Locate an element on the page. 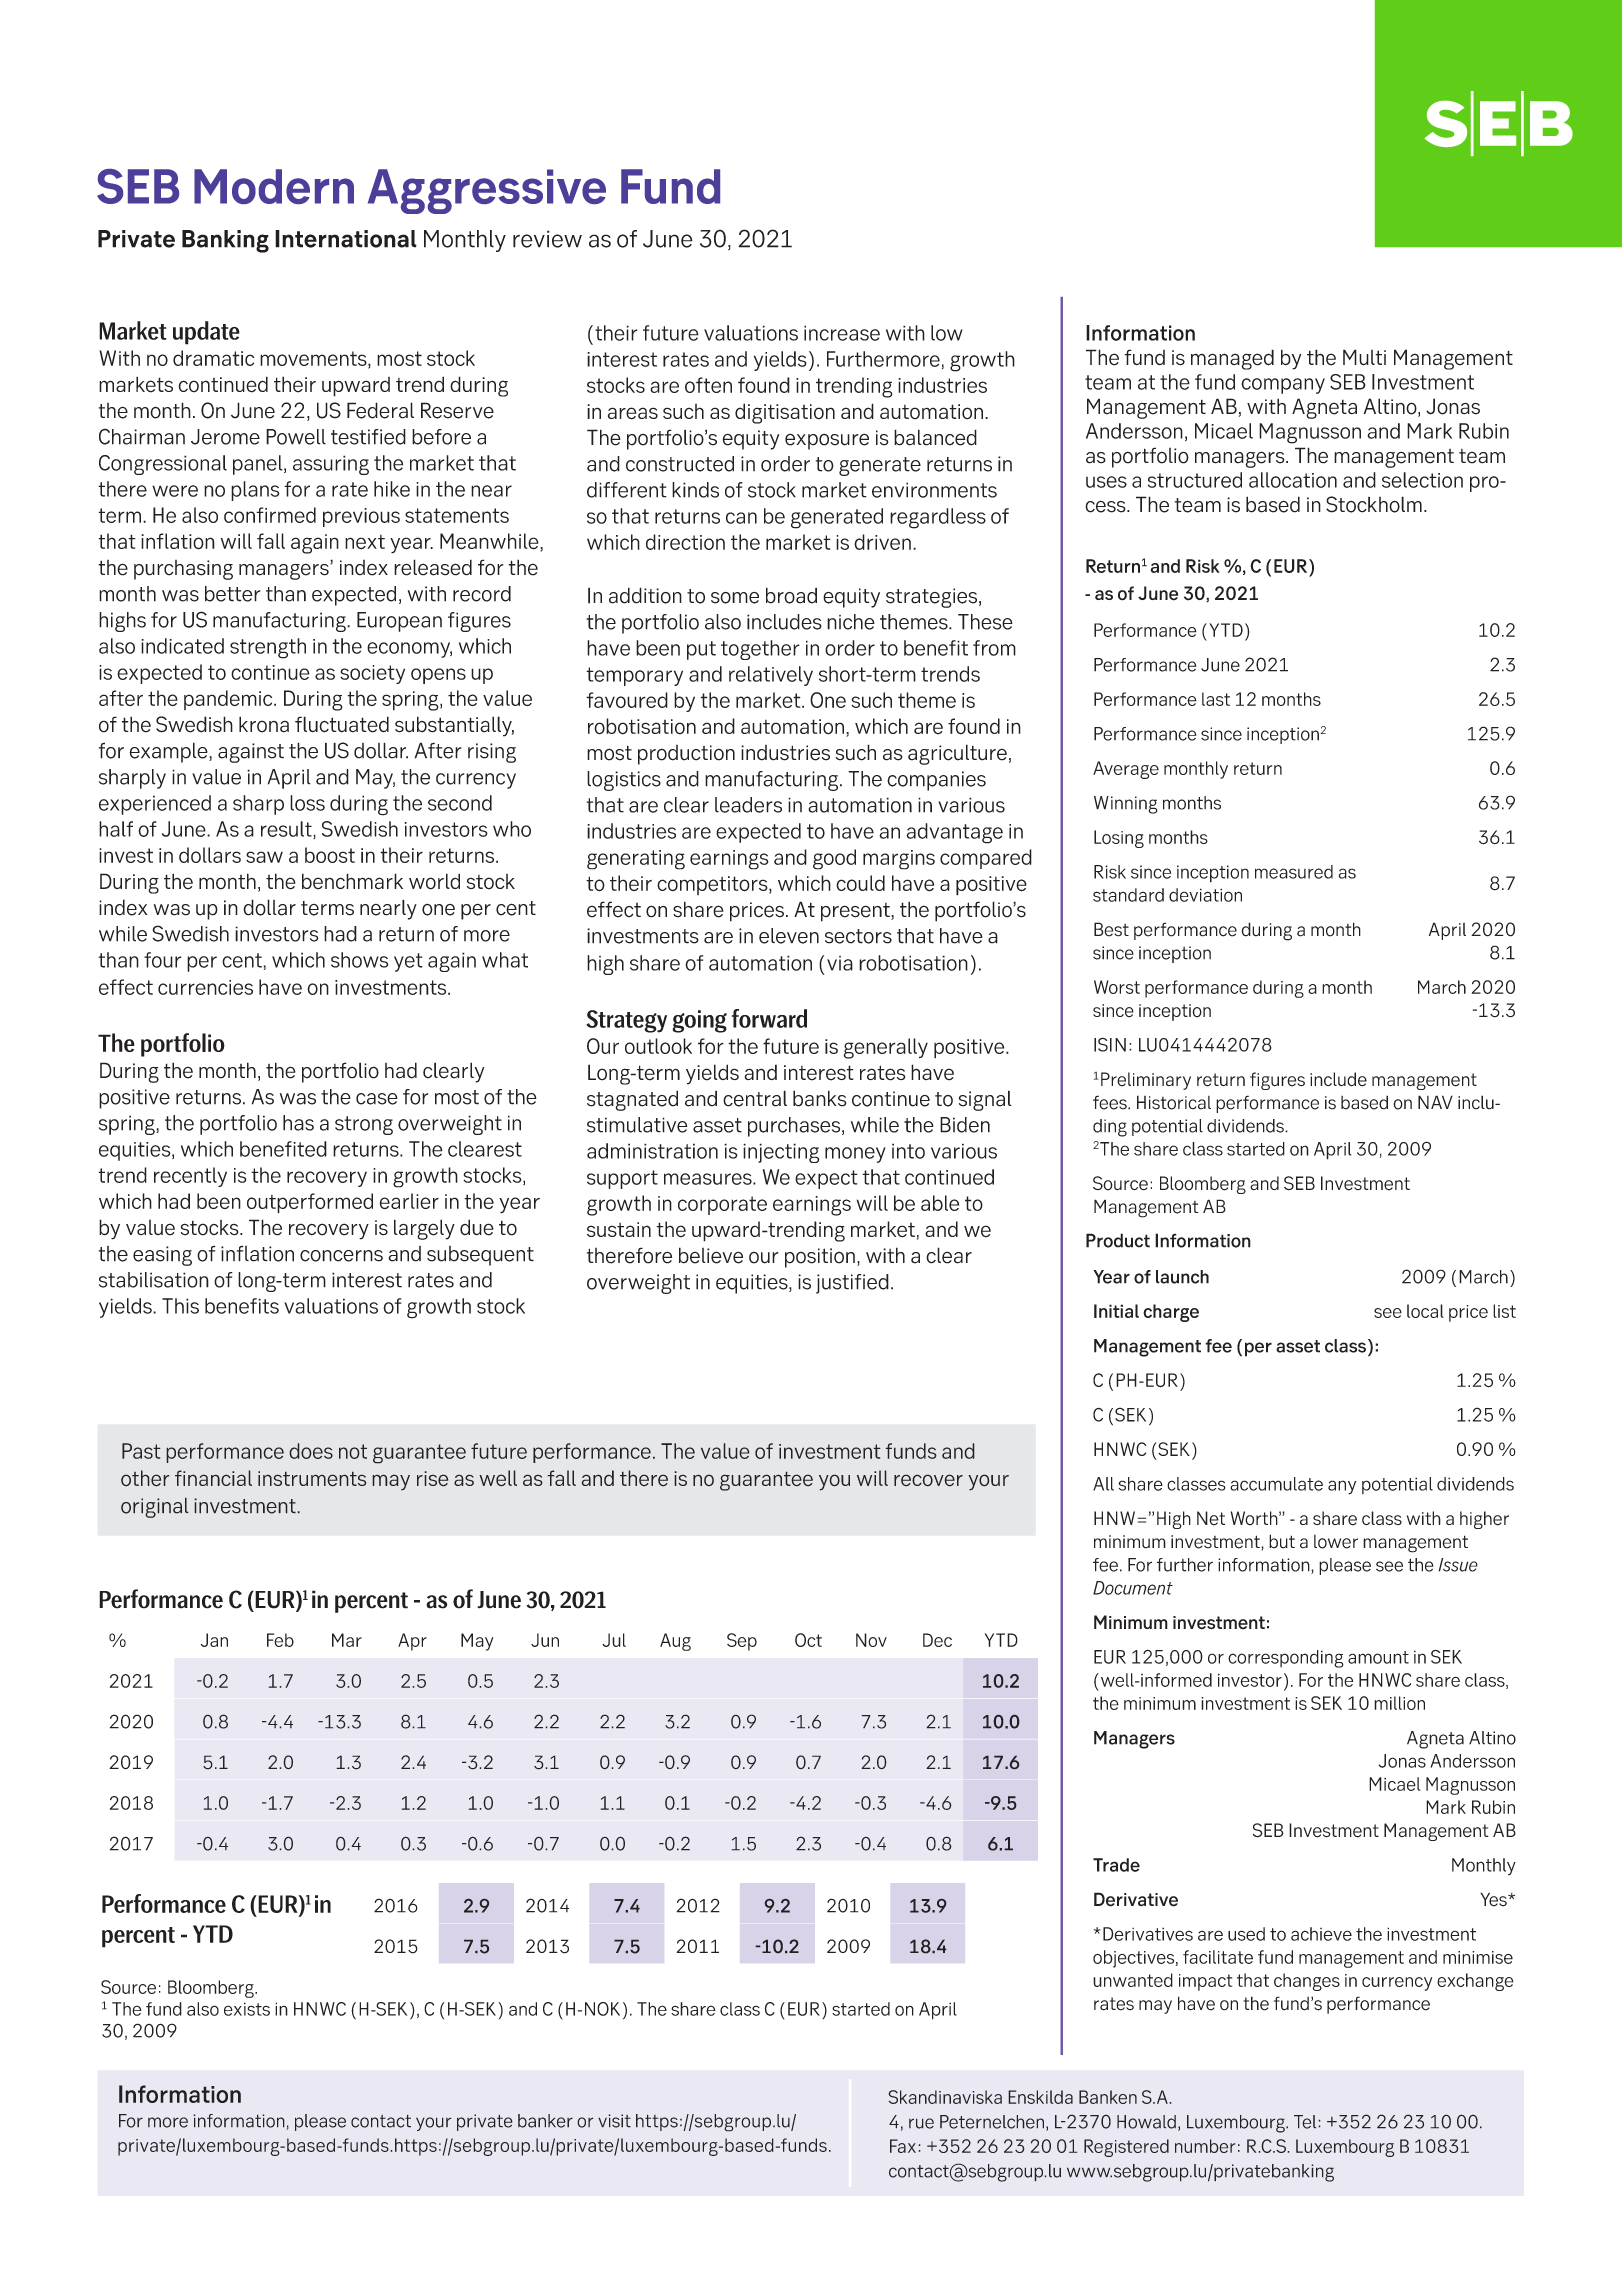  rue is located at coordinates (921, 2123).
